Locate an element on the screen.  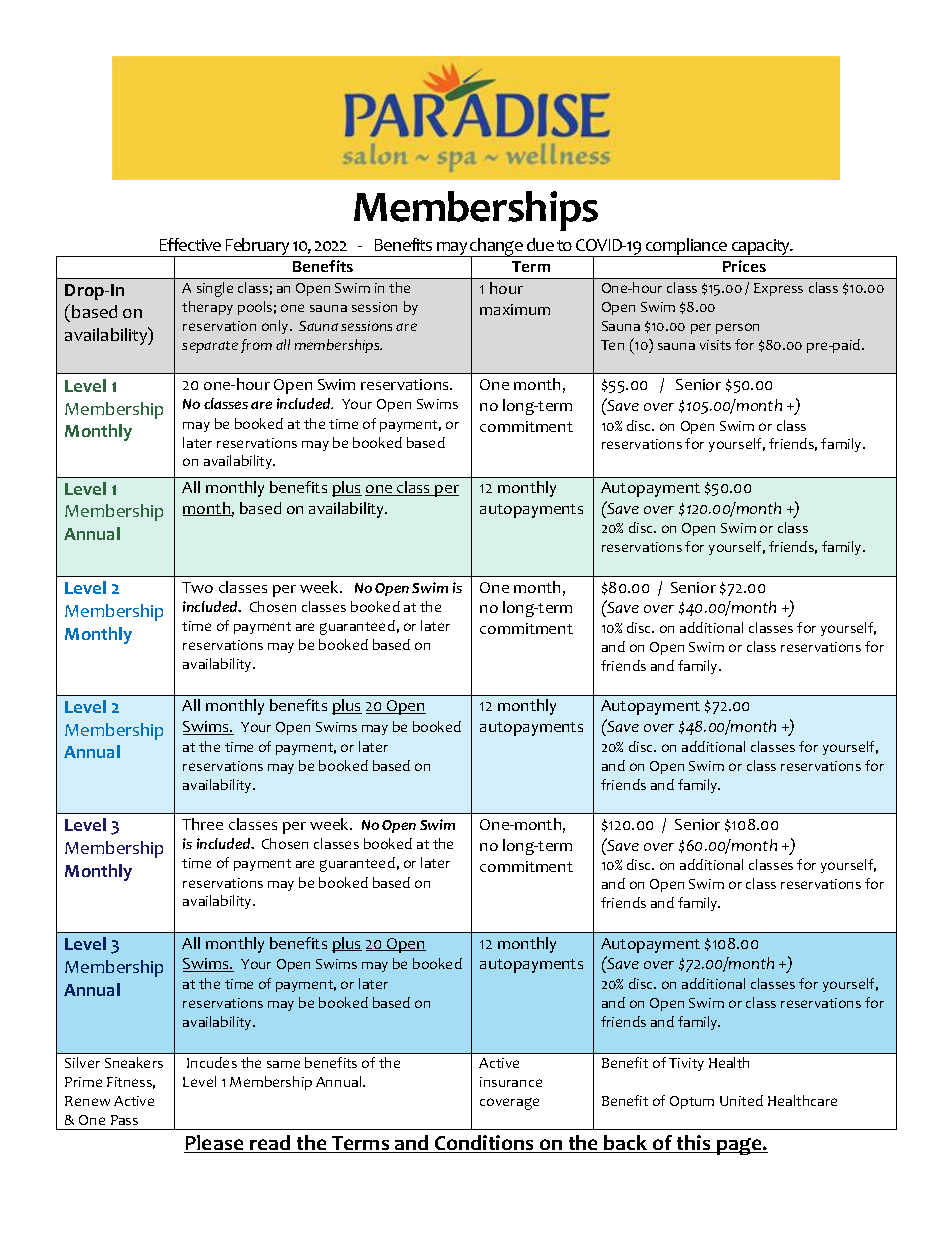
Pass is located at coordinates (124, 1120).
